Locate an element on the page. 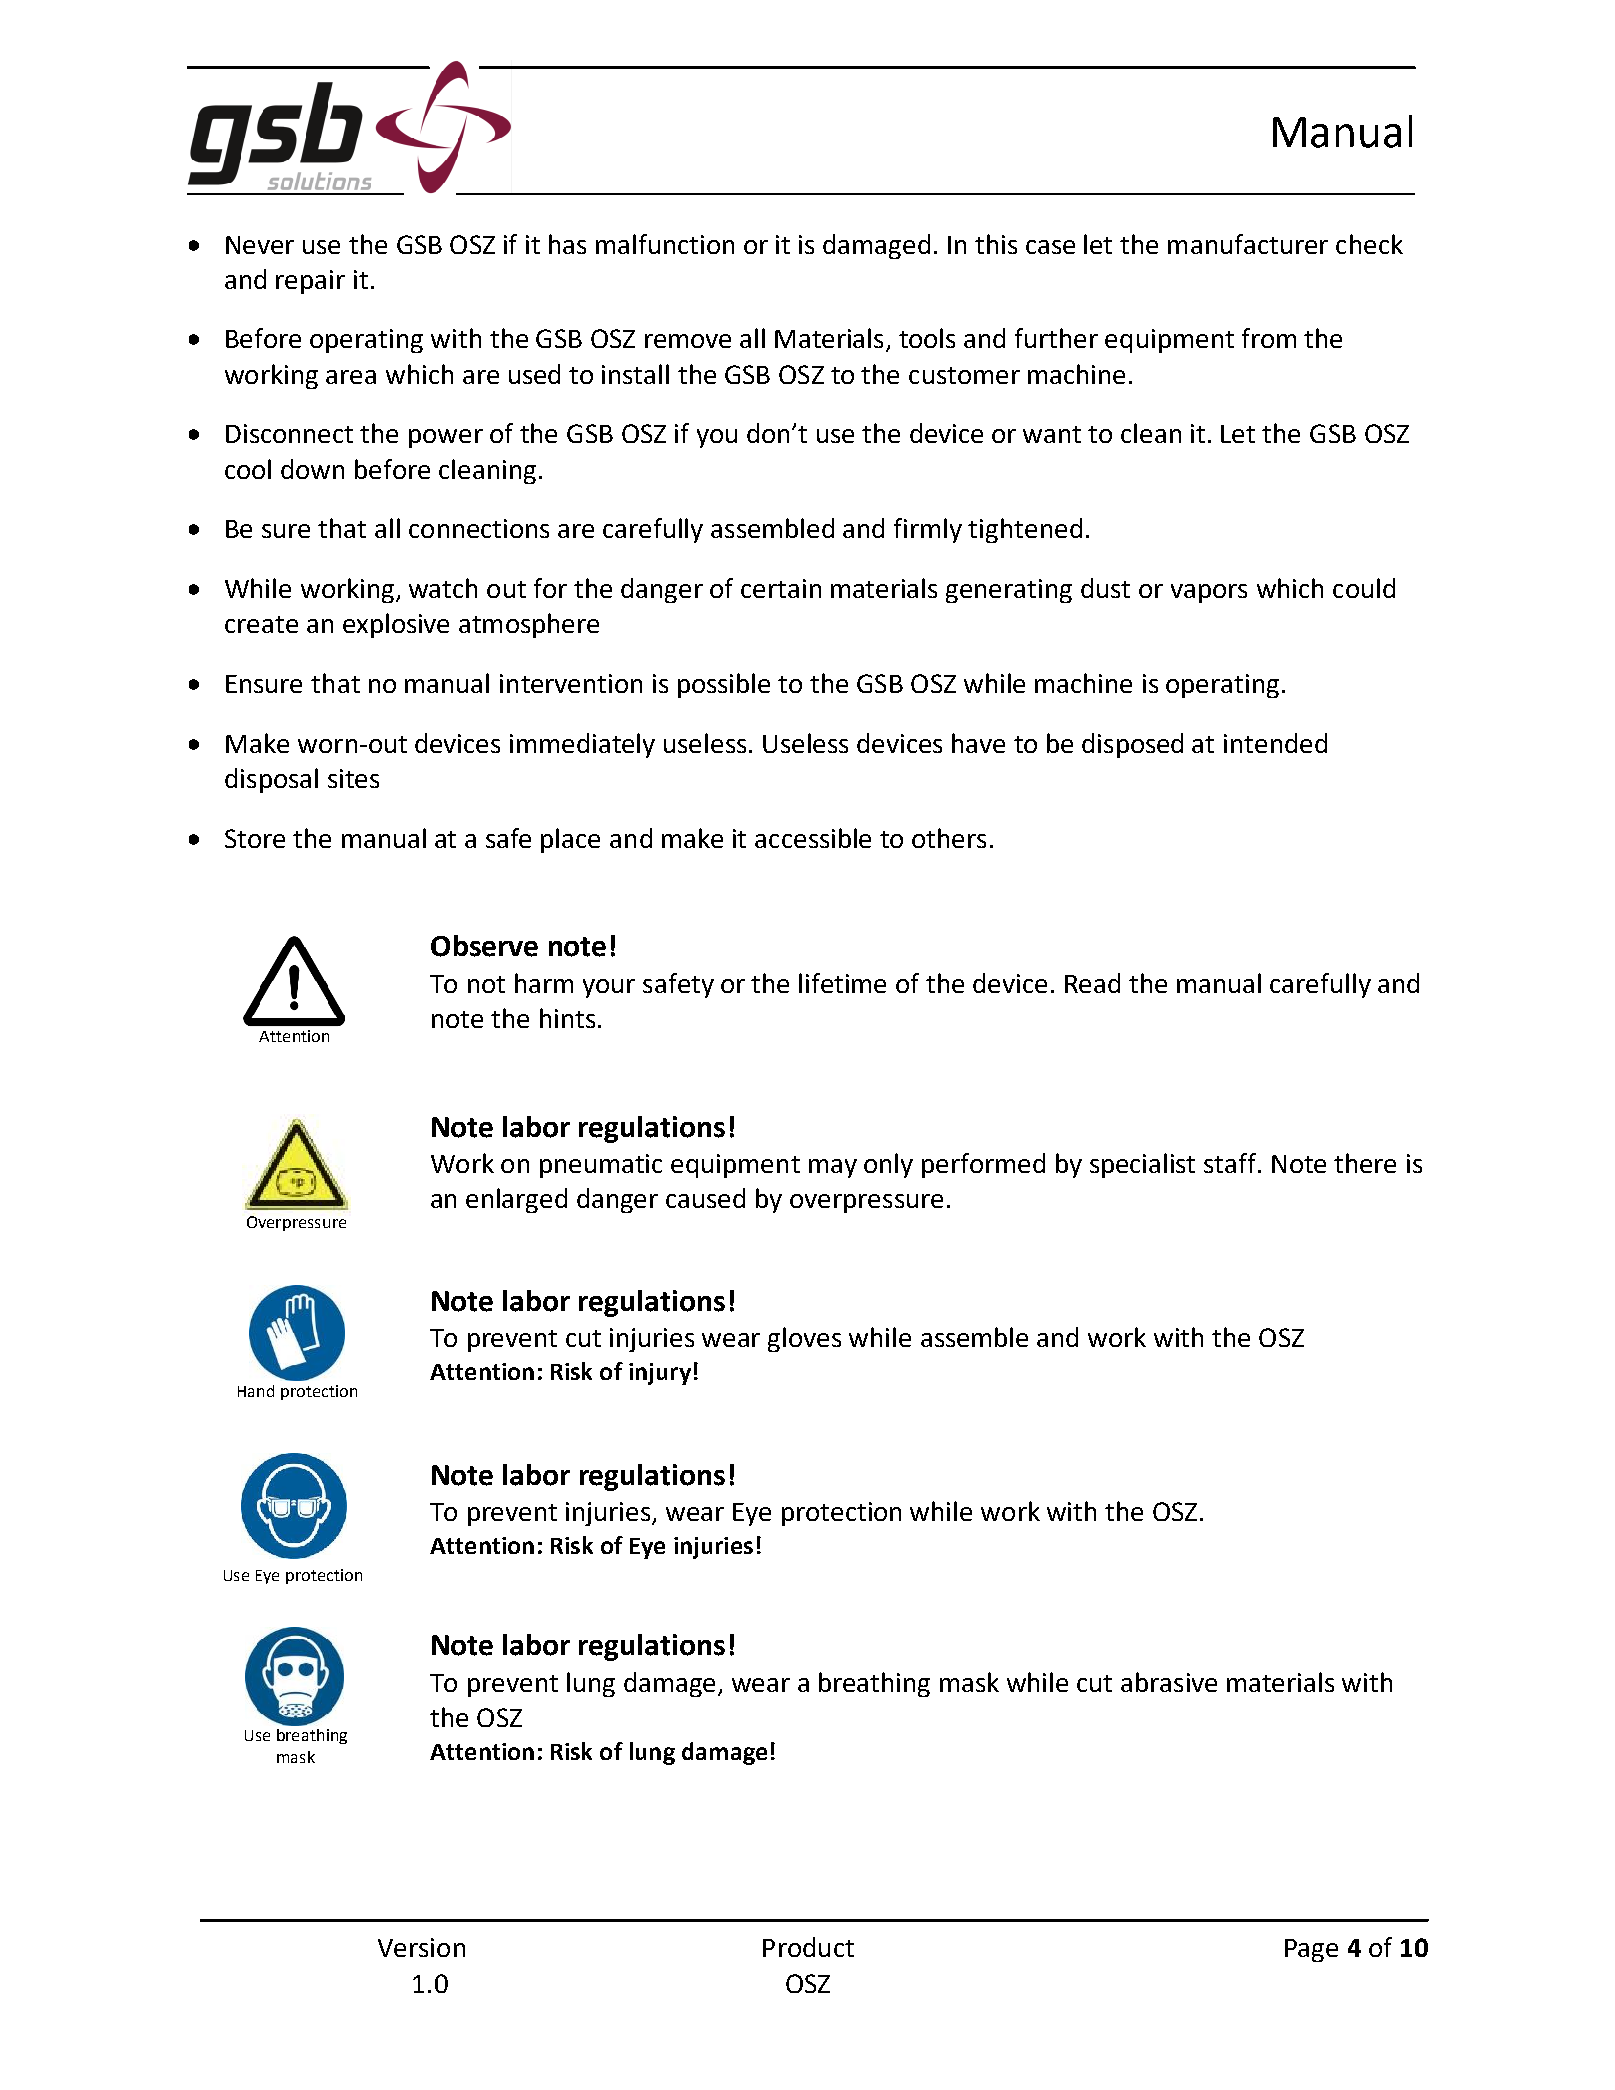  repair is located at coordinates (310, 282).
